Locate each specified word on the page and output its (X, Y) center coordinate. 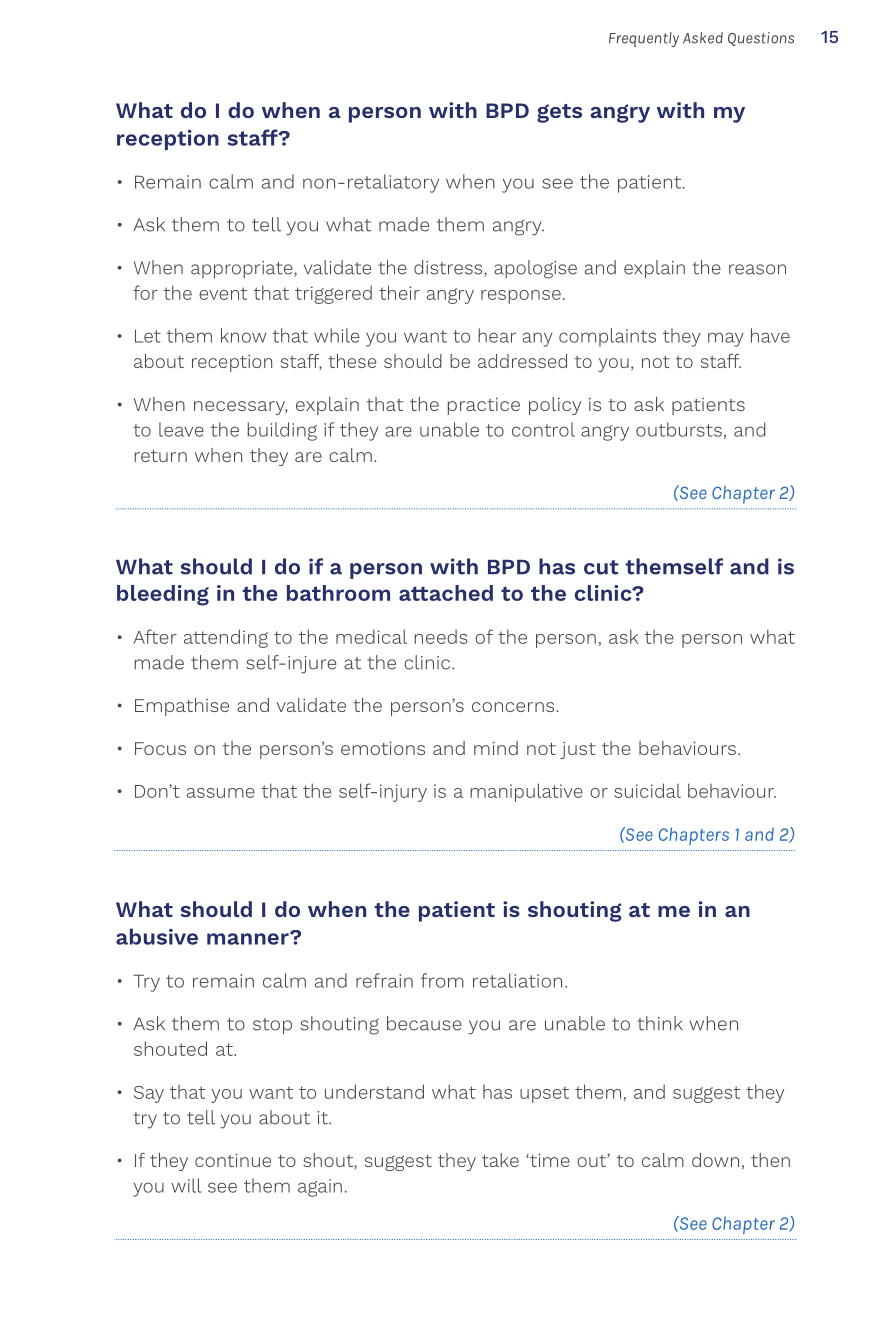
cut (601, 567)
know (243, 335)
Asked (703, 38)
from (442, 980)
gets (559, 113)
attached (446, 593)
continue (233, 1160)
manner (249, 938)
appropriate (243, 270)
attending (226, 638)
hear (497, 335)
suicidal (647, 790)
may (726, 339)
